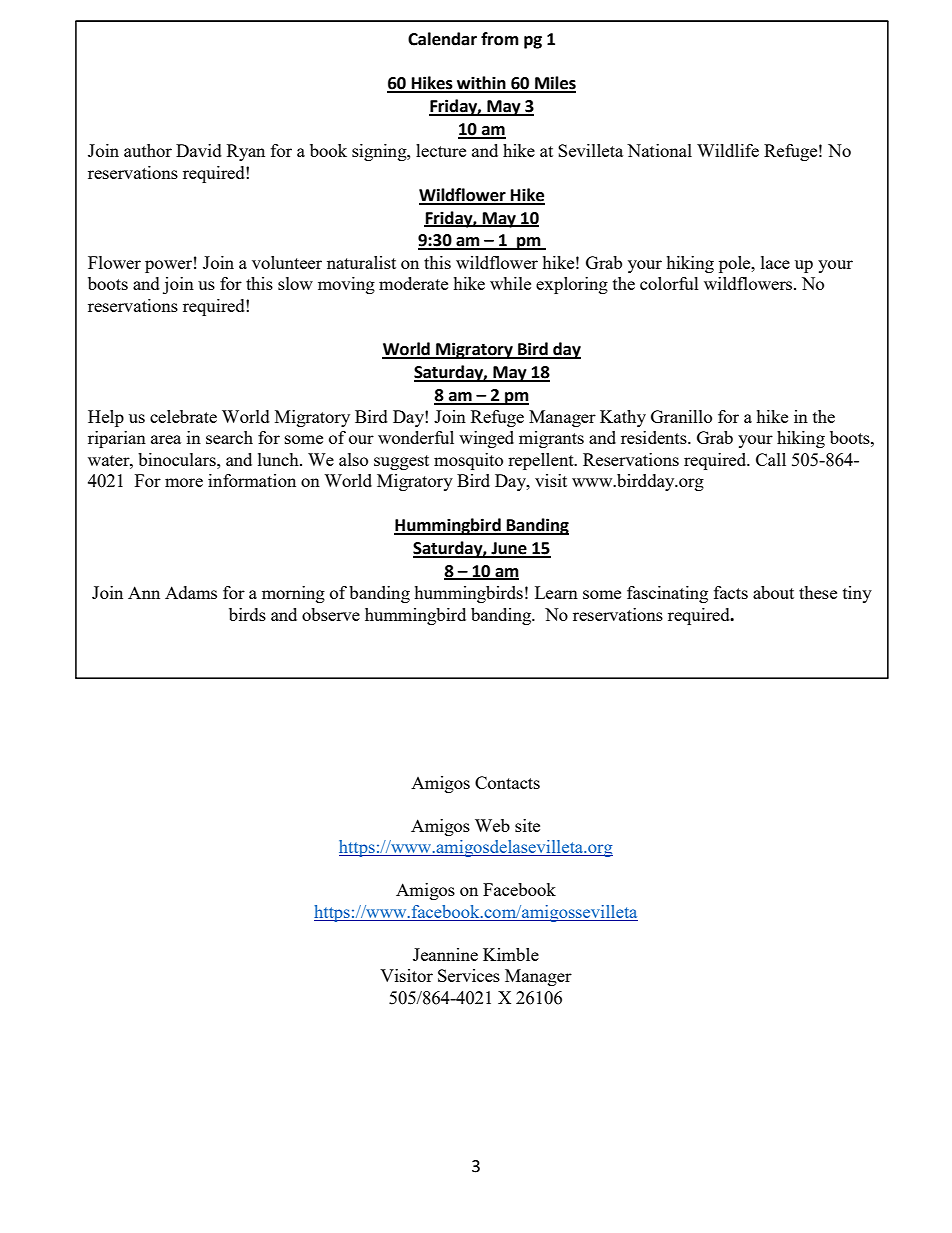 This screenshot has width=952, height=1233. What do you see at coordinates (771, 459) in the screenshot?
I see `Call` at bounding box center [771, 459].
